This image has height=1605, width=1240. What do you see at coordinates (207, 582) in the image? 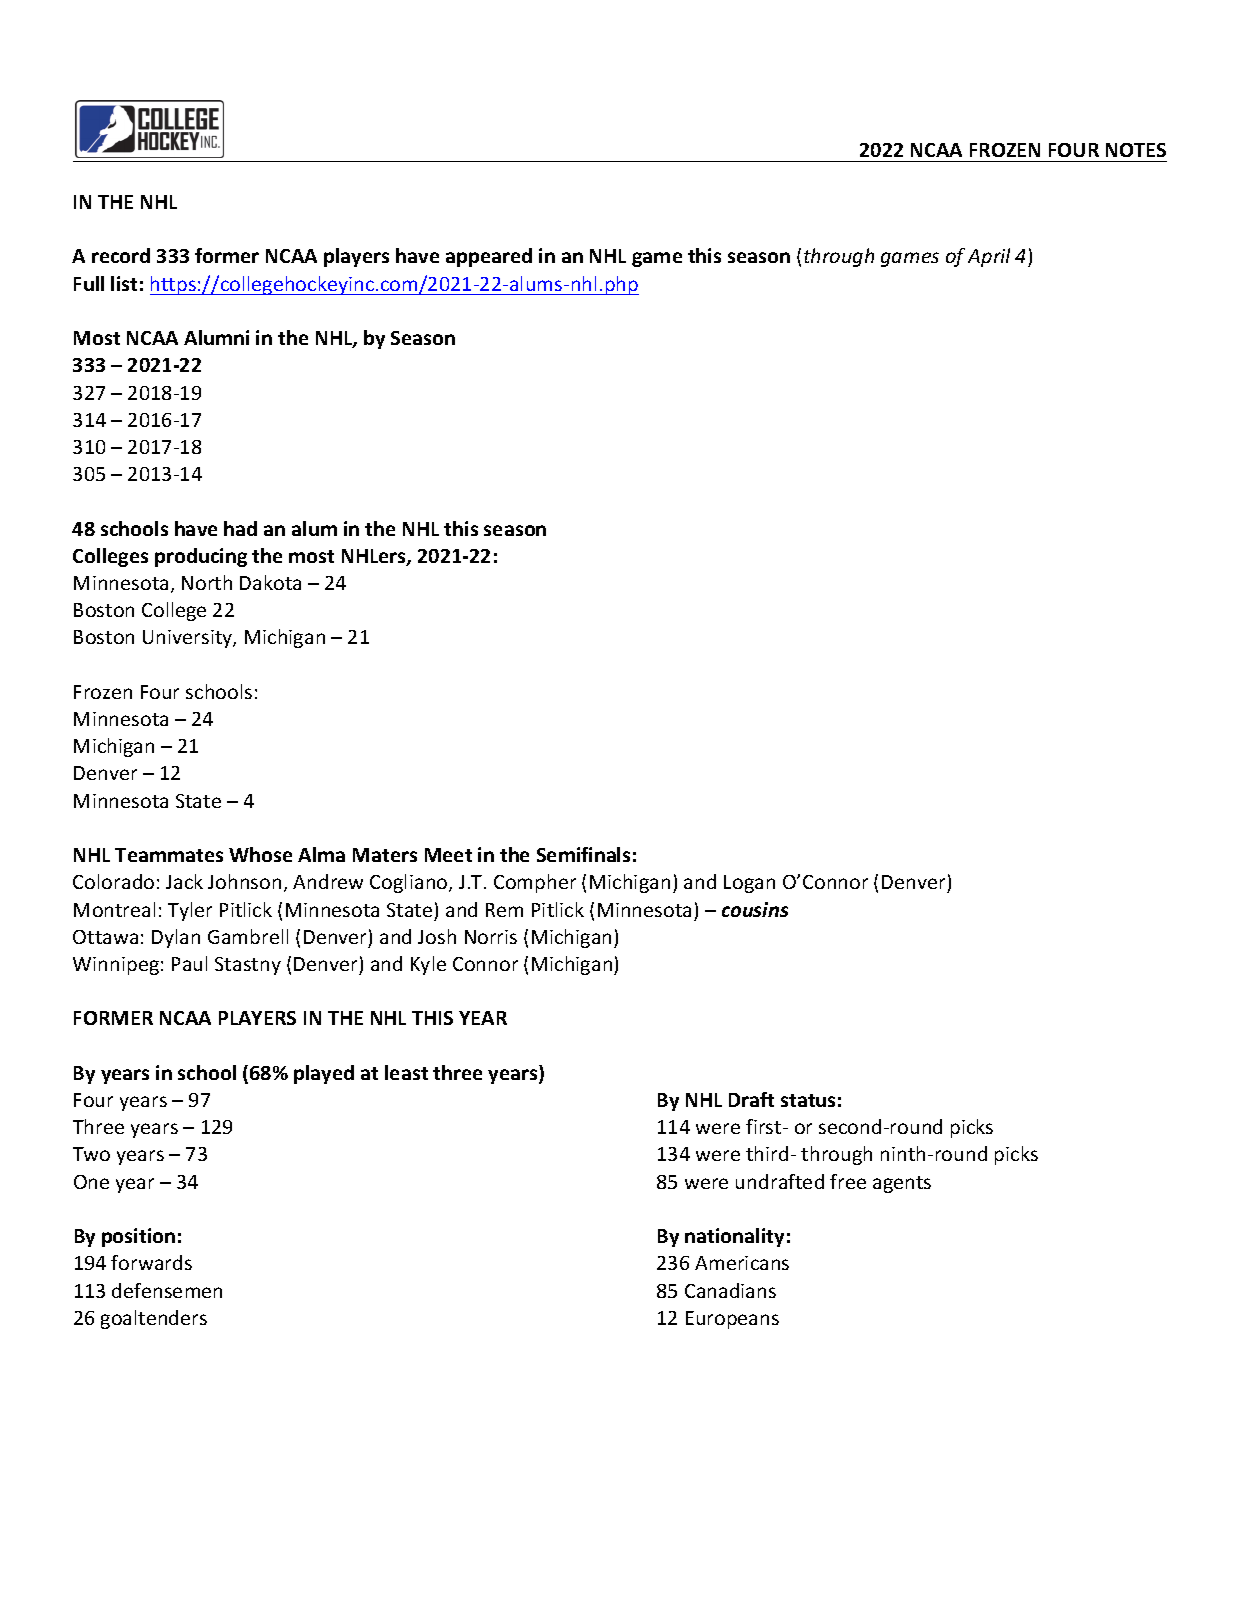
I see `North` at bounding box center [207, 582].
